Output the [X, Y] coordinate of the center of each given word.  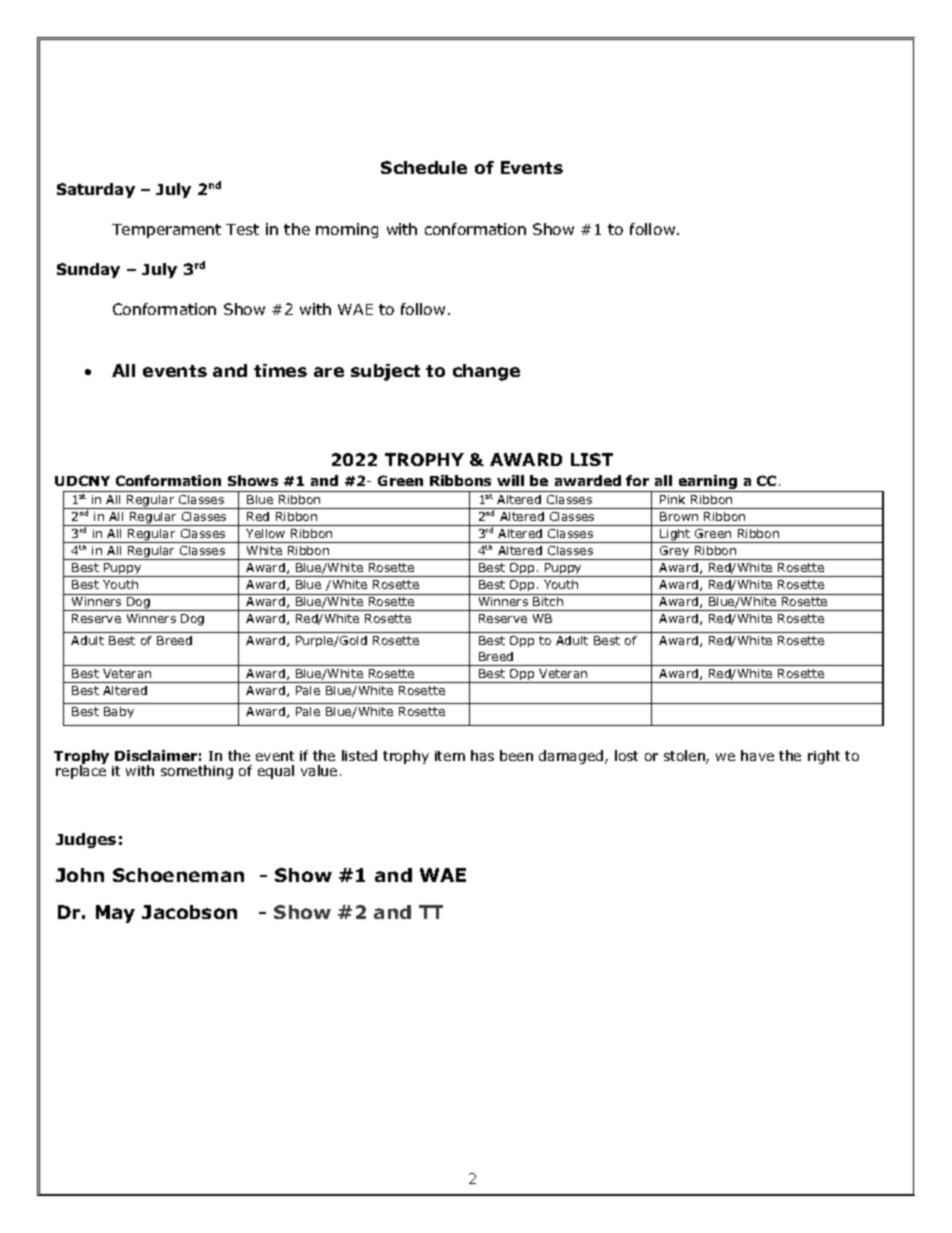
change [486, 372]
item [450, 756]
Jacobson [189, 912]
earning [707, 483]
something [197, 772]
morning [347, 230]
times [280, 370]
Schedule [424, 167]
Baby [119, 712]
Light [676, 536]
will [510, 480]
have [757, 755]
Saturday [96, 190]
